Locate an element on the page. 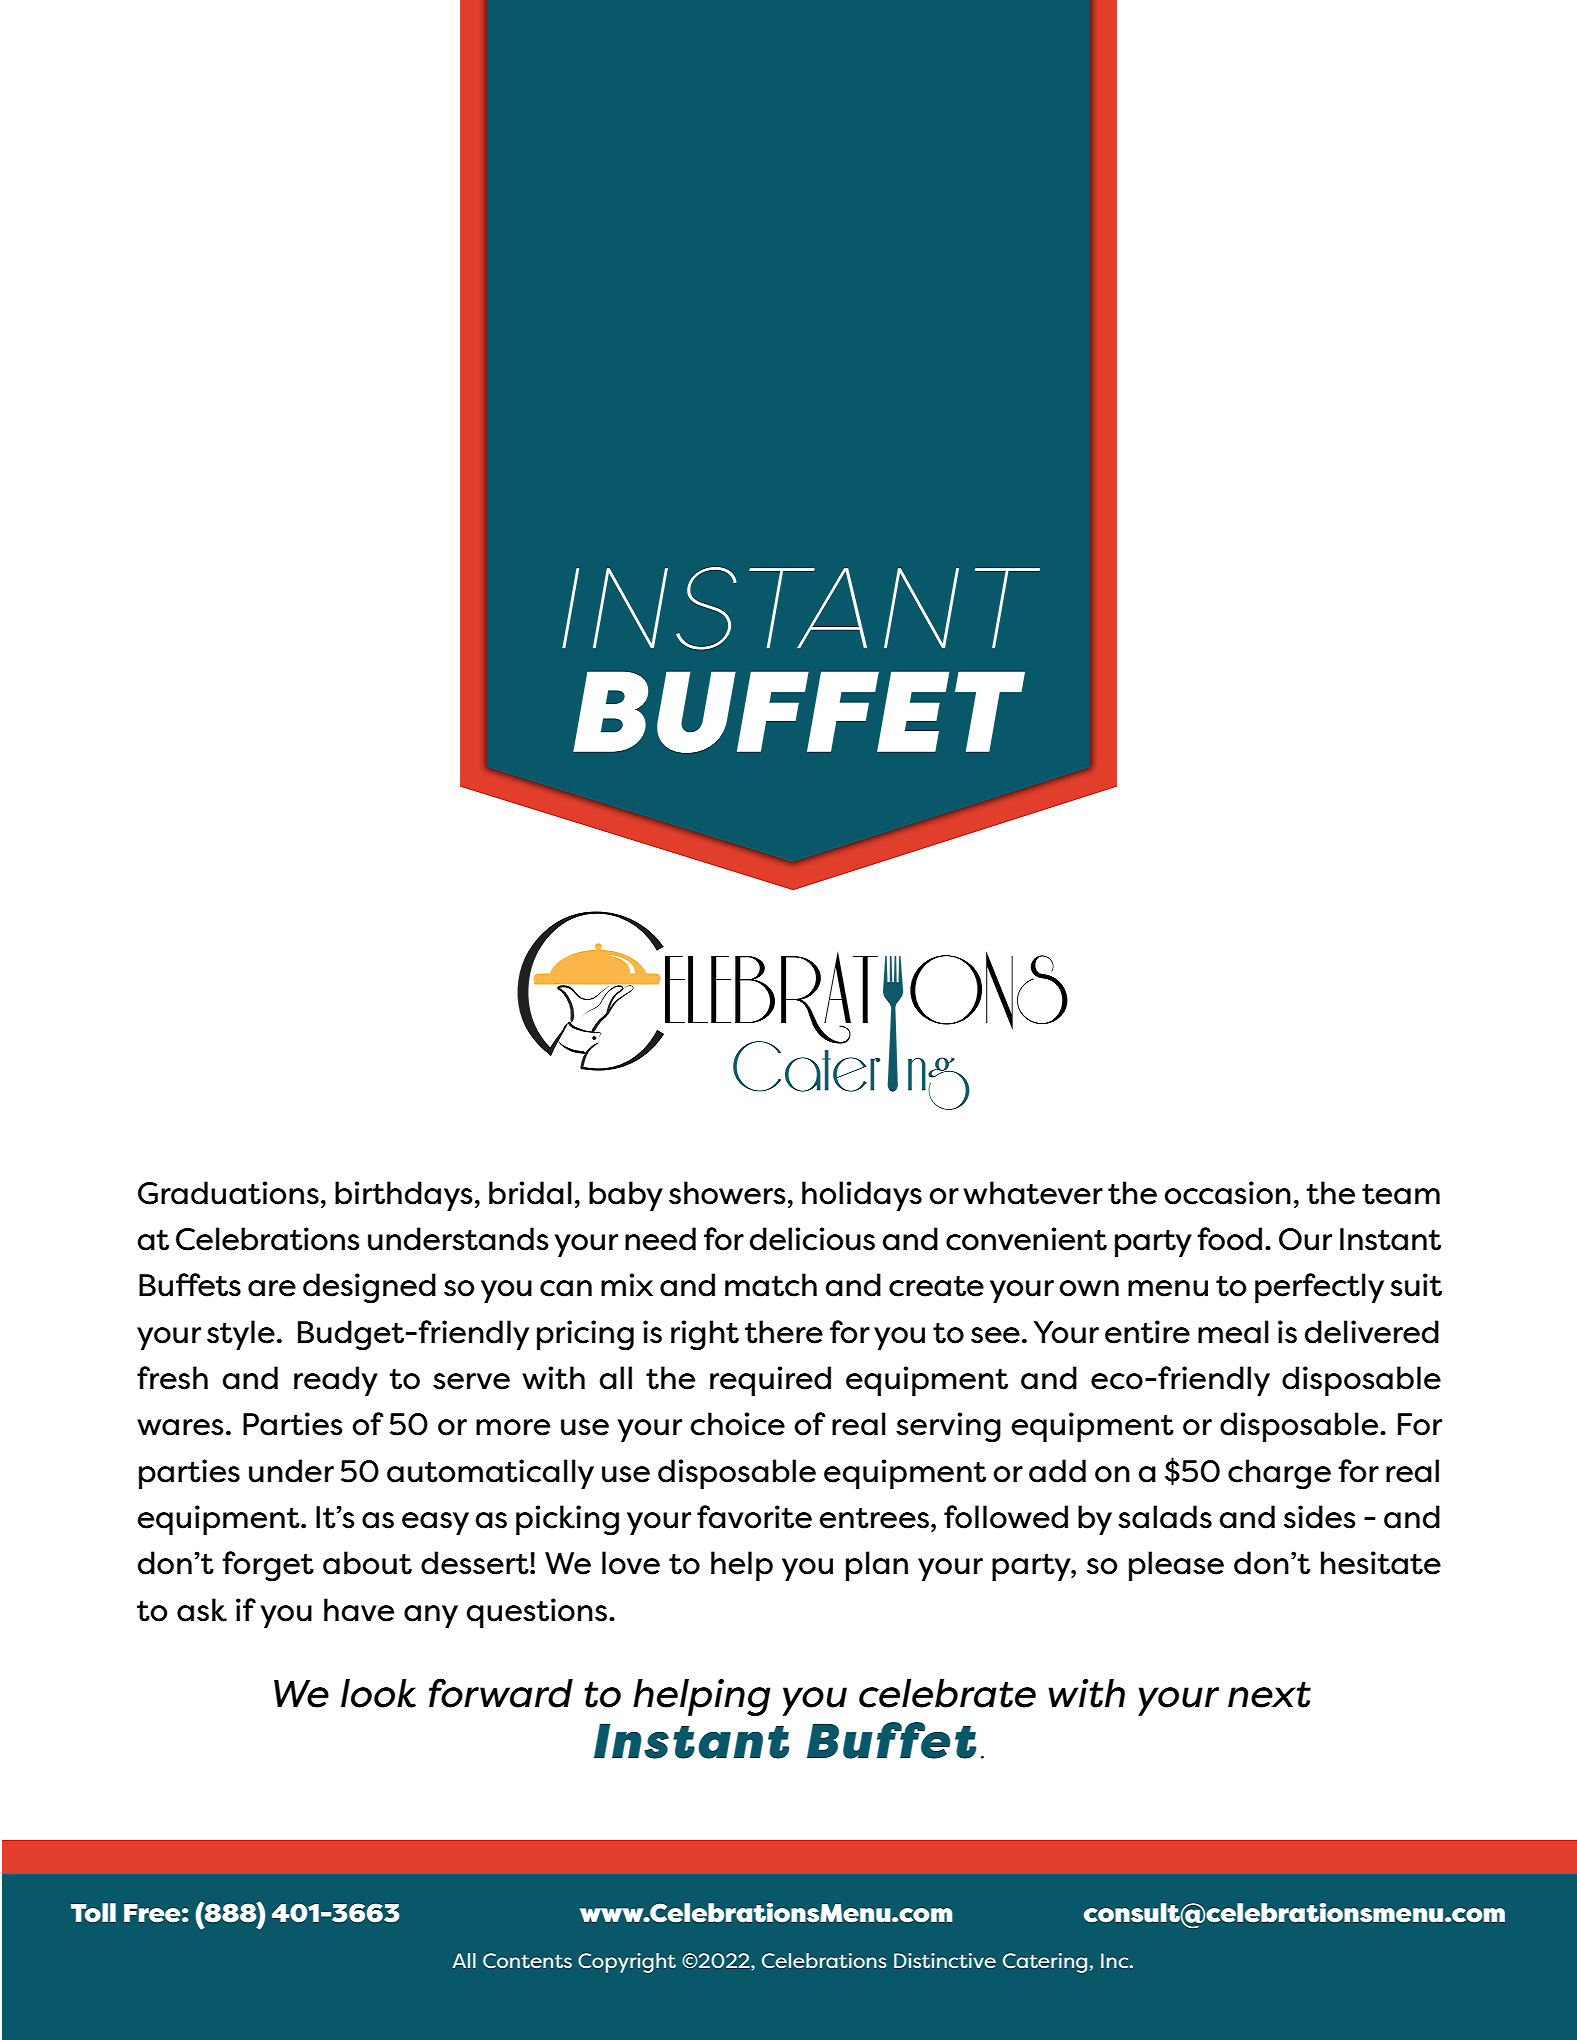 The height and width of the page is (2040, 1577). please is located at coordinates (1176, 1566).
